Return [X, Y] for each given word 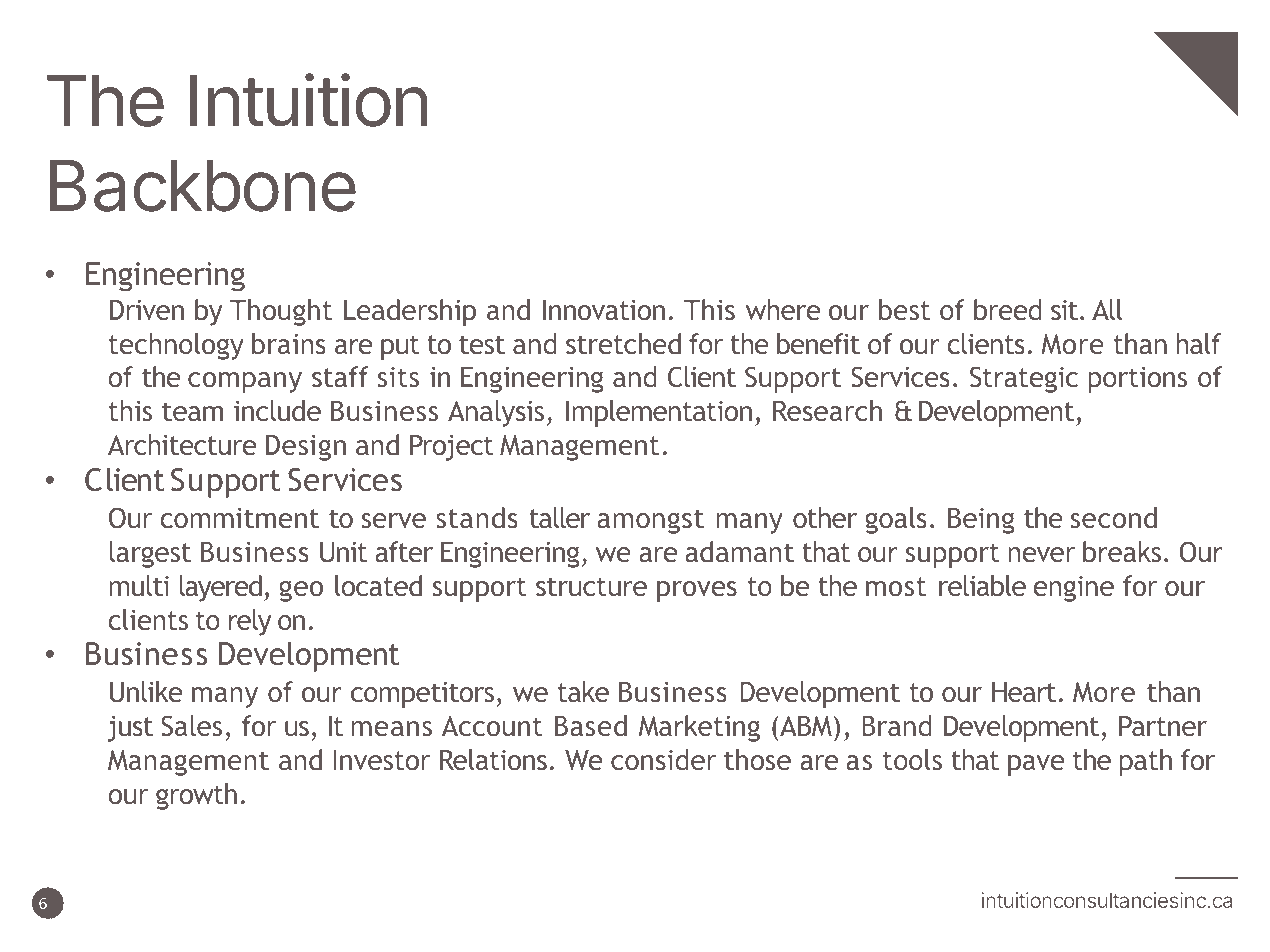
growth [196, 796]
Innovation [604, 310]
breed [1008, 309]
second [1114, 517]
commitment [239, 518]
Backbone [203, 186]
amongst [650, 521]
